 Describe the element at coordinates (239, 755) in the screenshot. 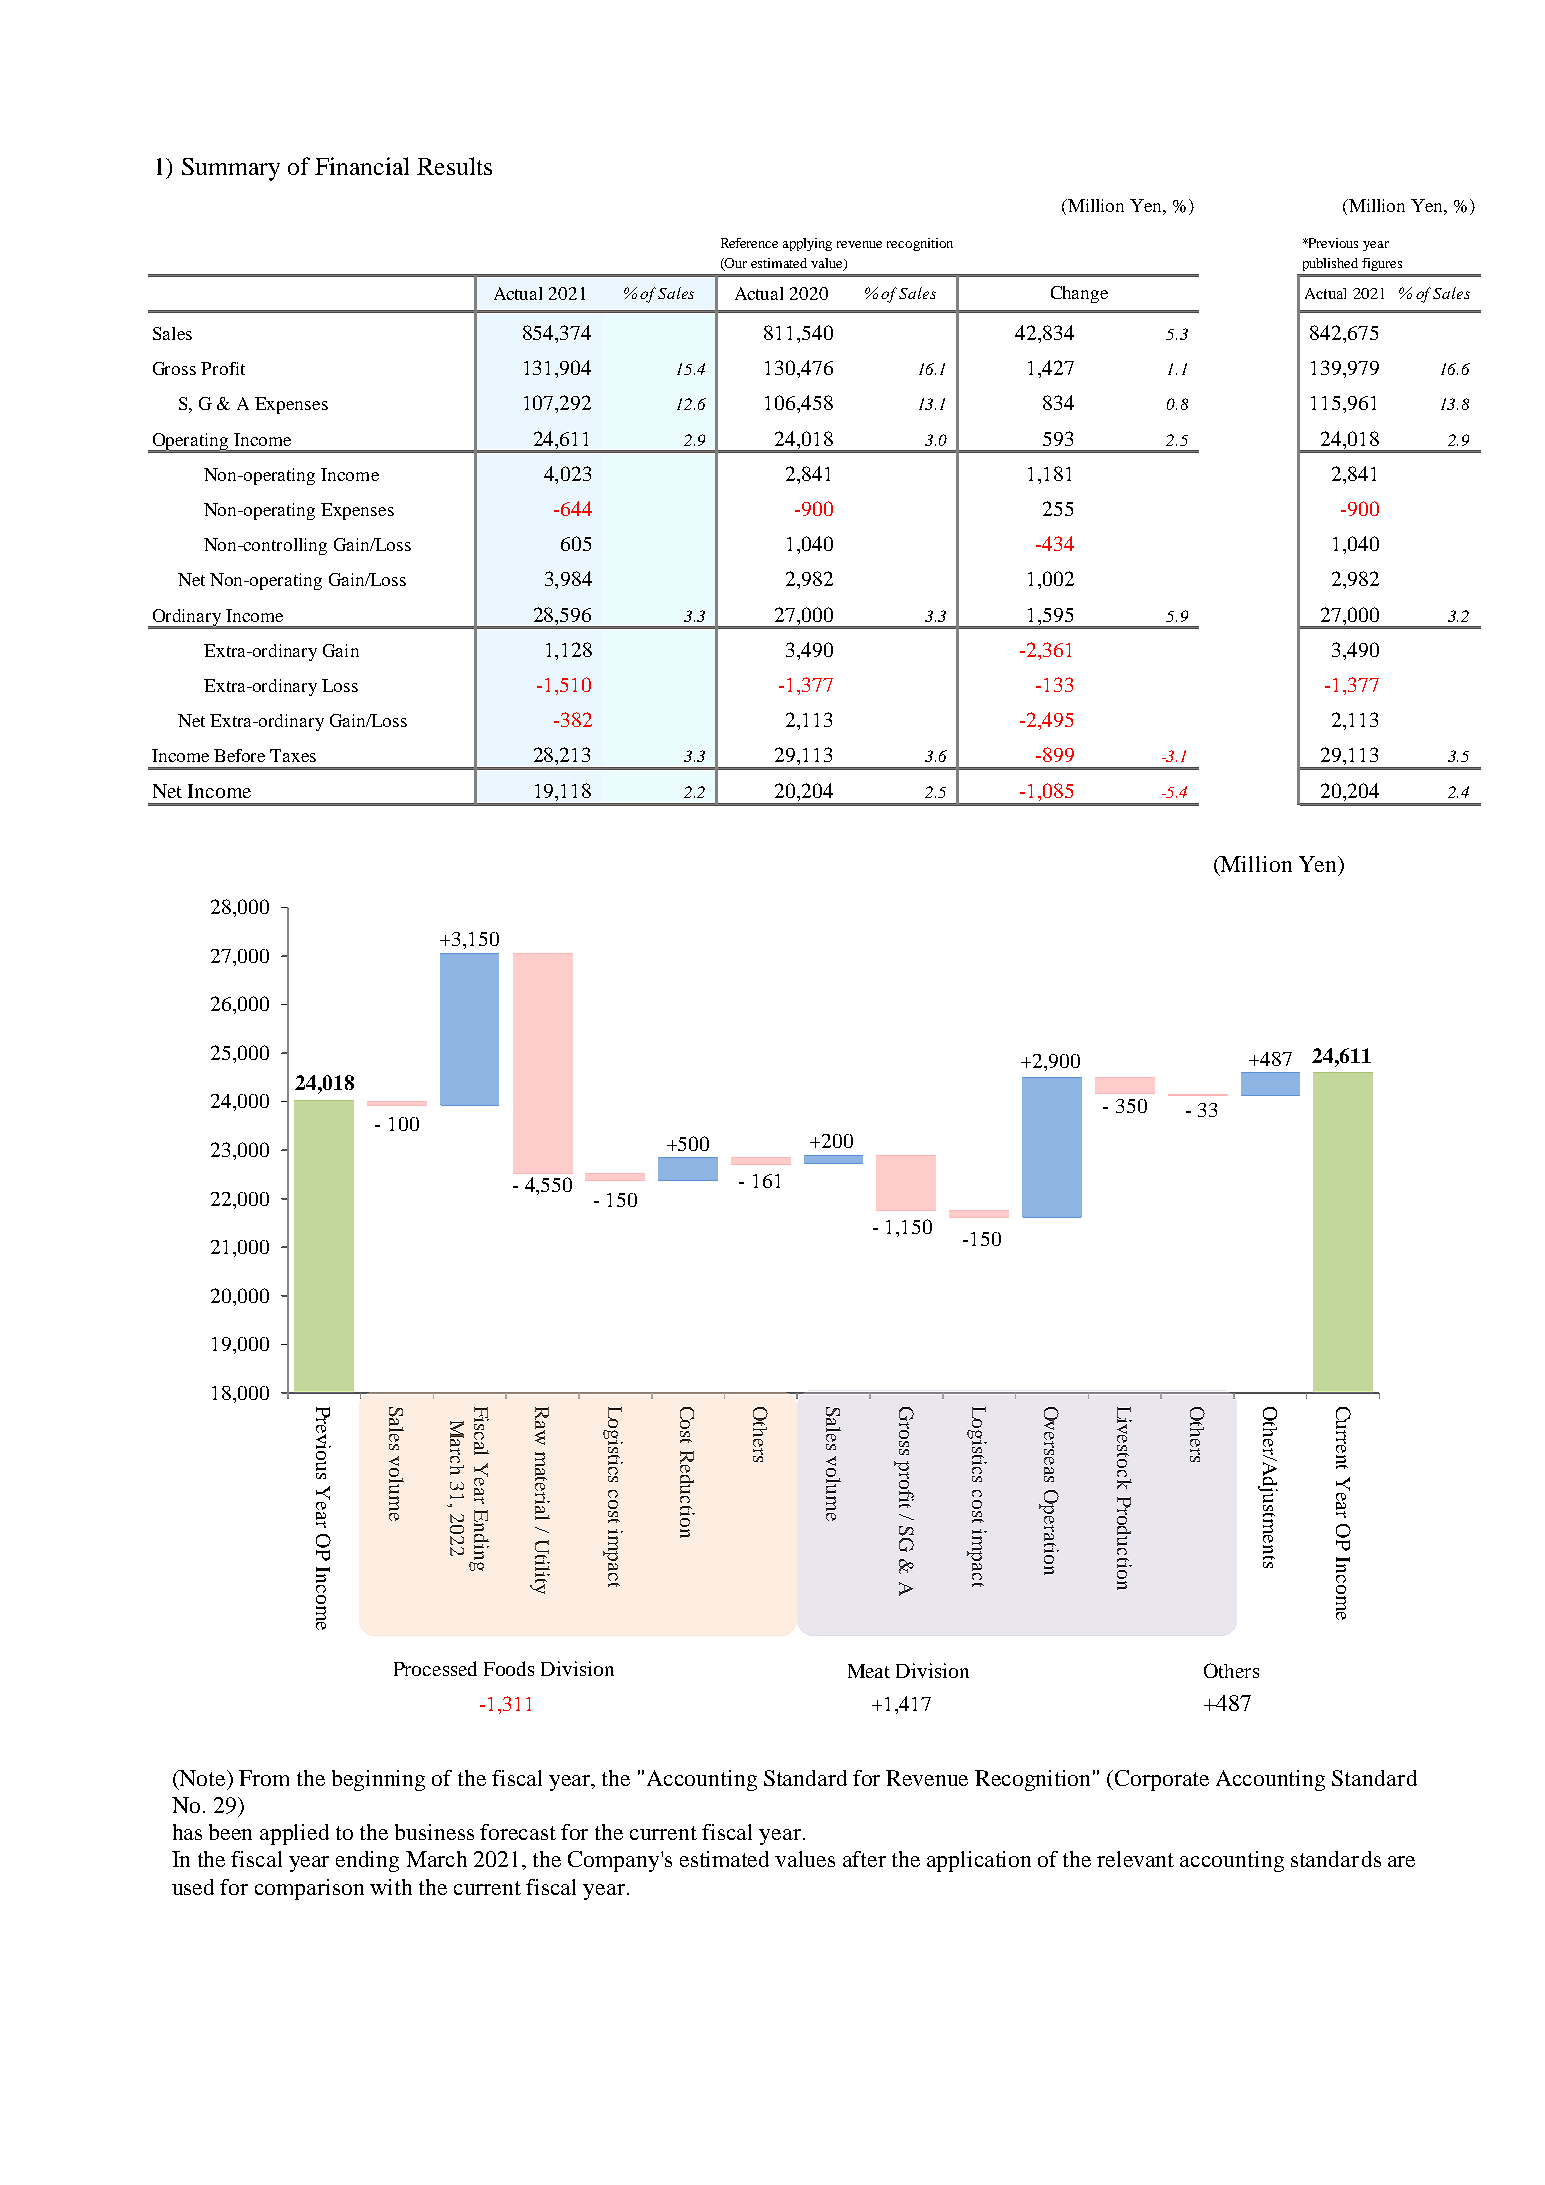

I see `Before` at that location.
